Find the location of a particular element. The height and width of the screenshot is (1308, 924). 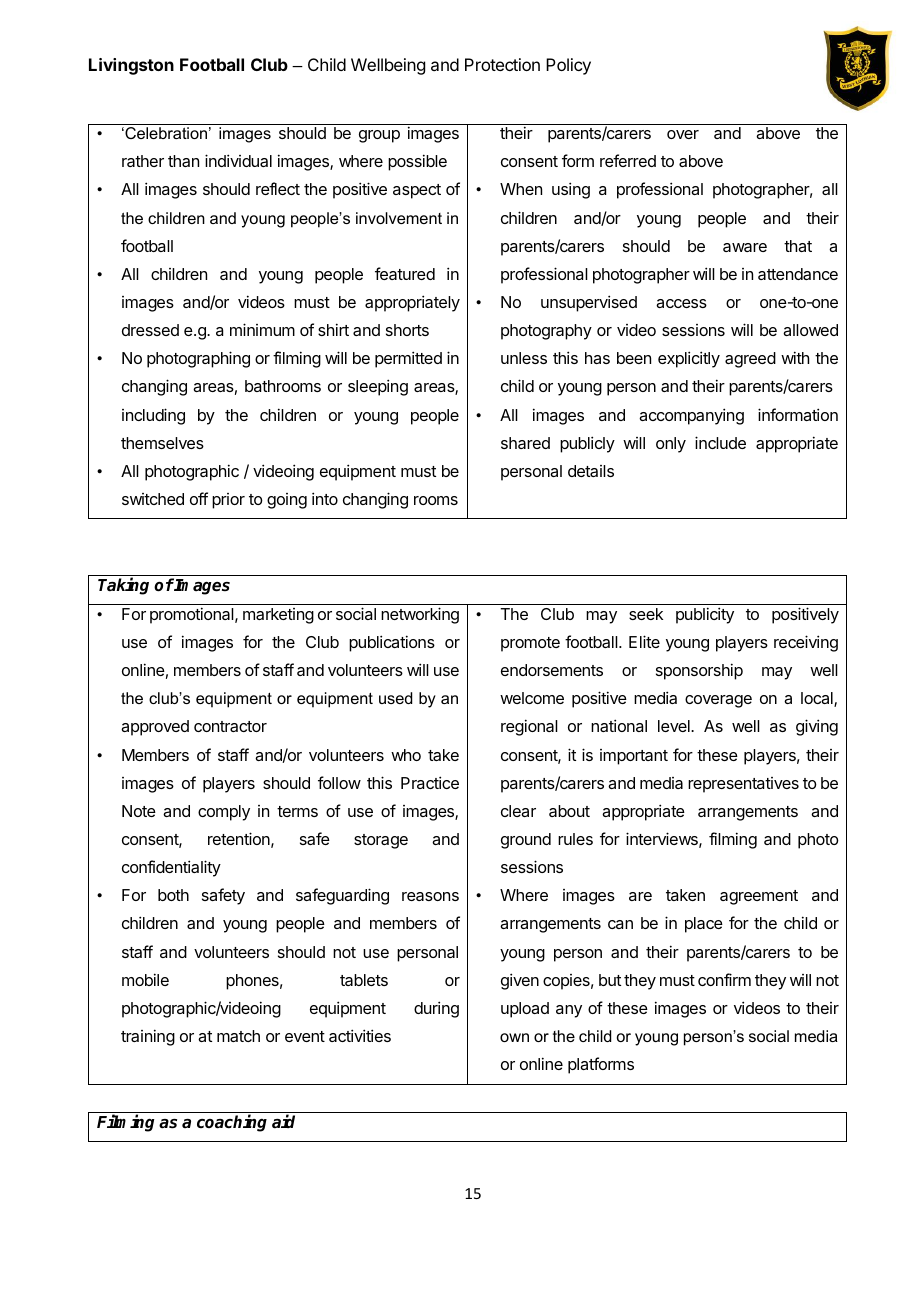

shared is located at coordinates (525, 443).
